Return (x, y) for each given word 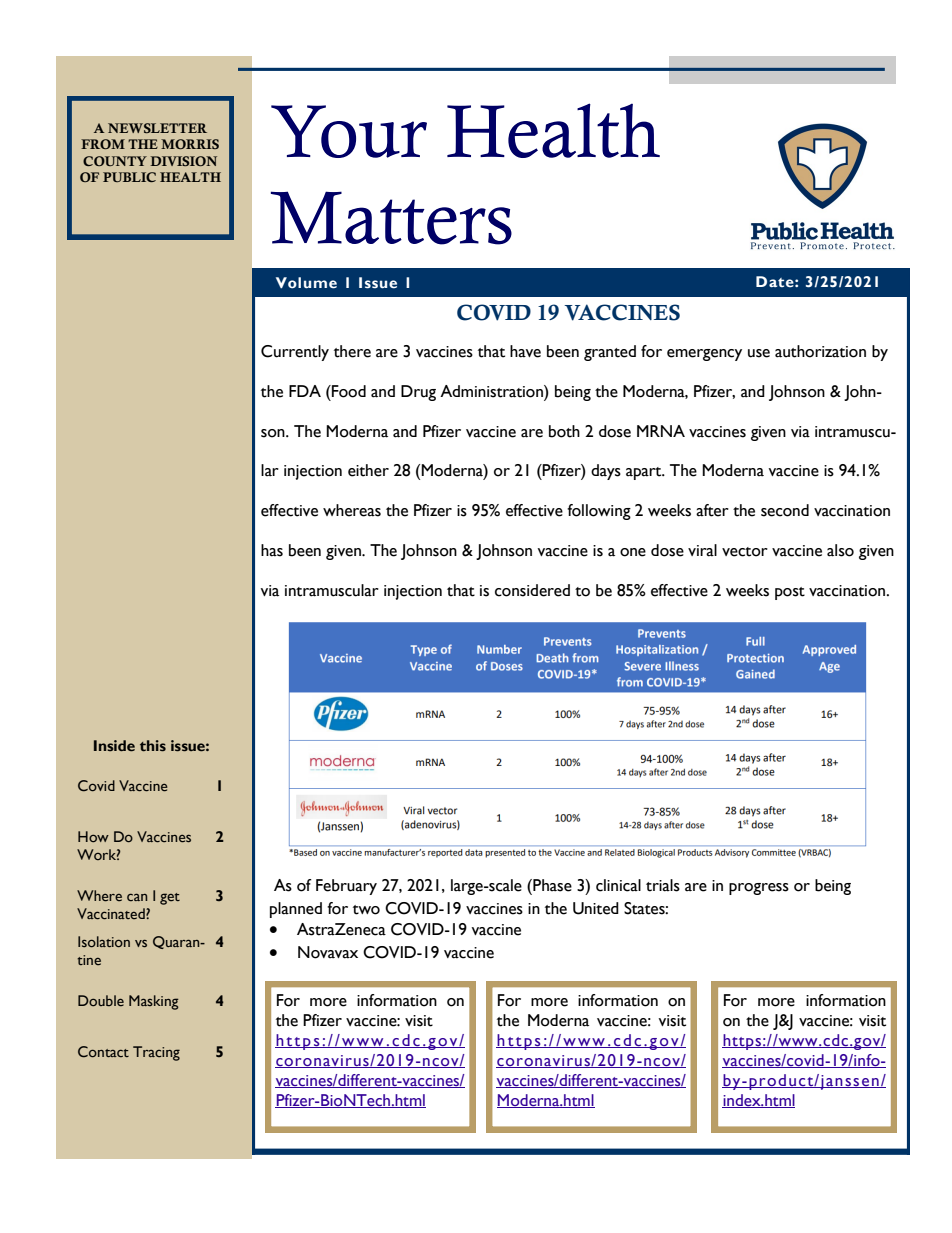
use (759, 353)
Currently (295, 353)
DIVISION (183, 161)
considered (532, 590)
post (790, 593)
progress (759, 889)
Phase (551, 885)
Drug (418, 393)
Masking (154, 1002)
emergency (704, 355)
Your (349, 131)
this (153, 746)
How (93, 836)
